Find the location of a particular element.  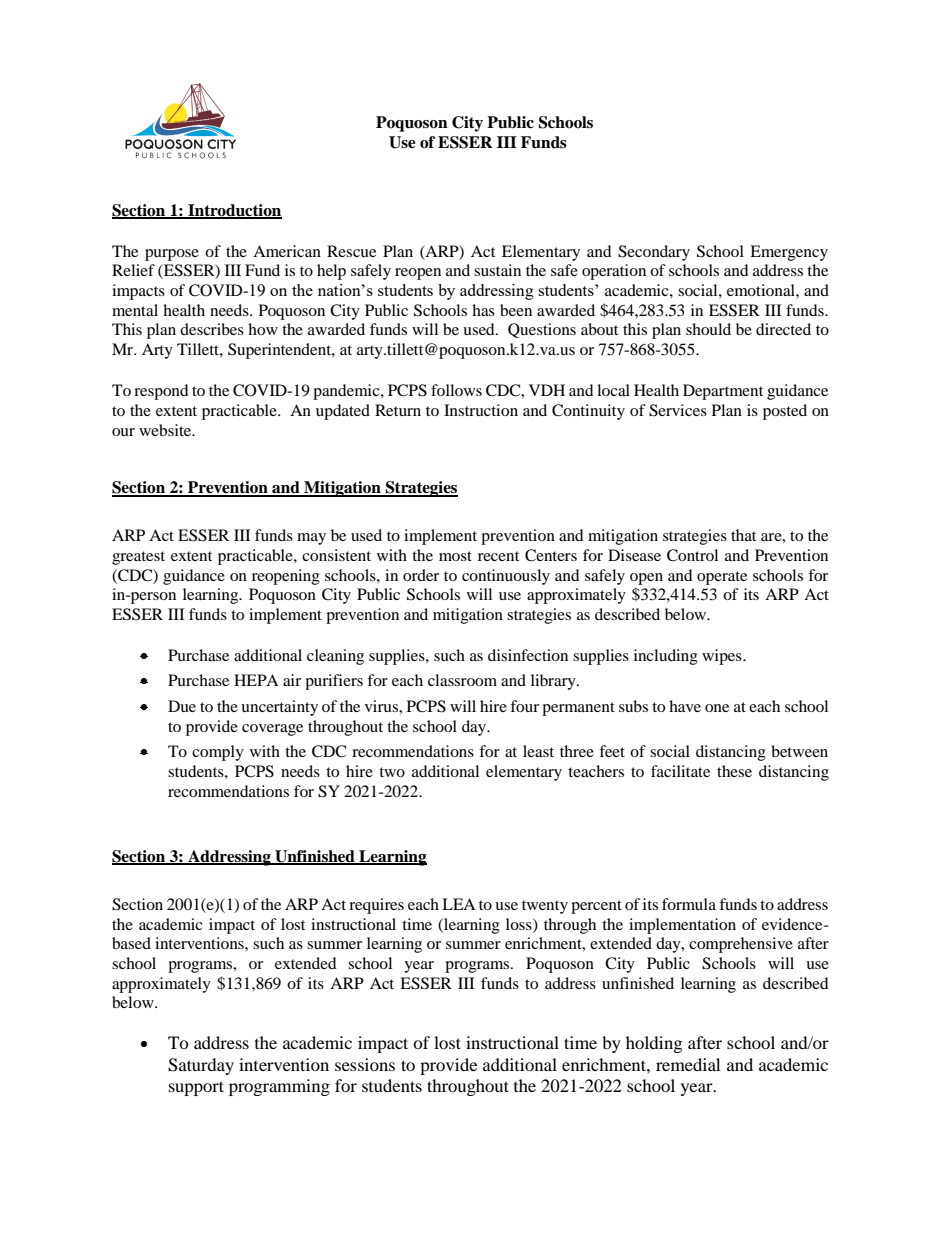

Saturday is located at coordinates (201, 1066).
